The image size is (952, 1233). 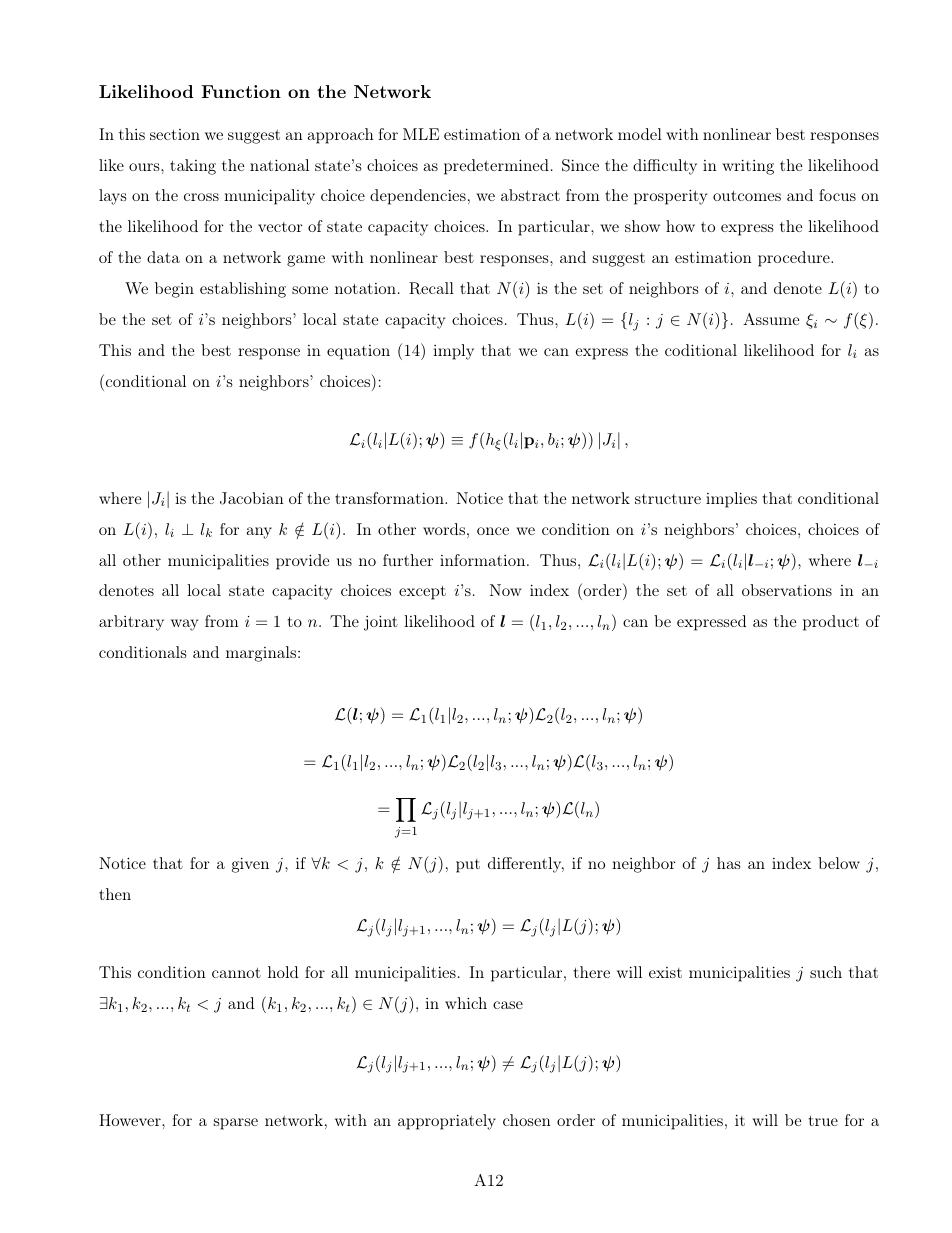 What do you see at coordinates (421, 134) in the image?
I see `MLE` at bounding box center [421, 134].
